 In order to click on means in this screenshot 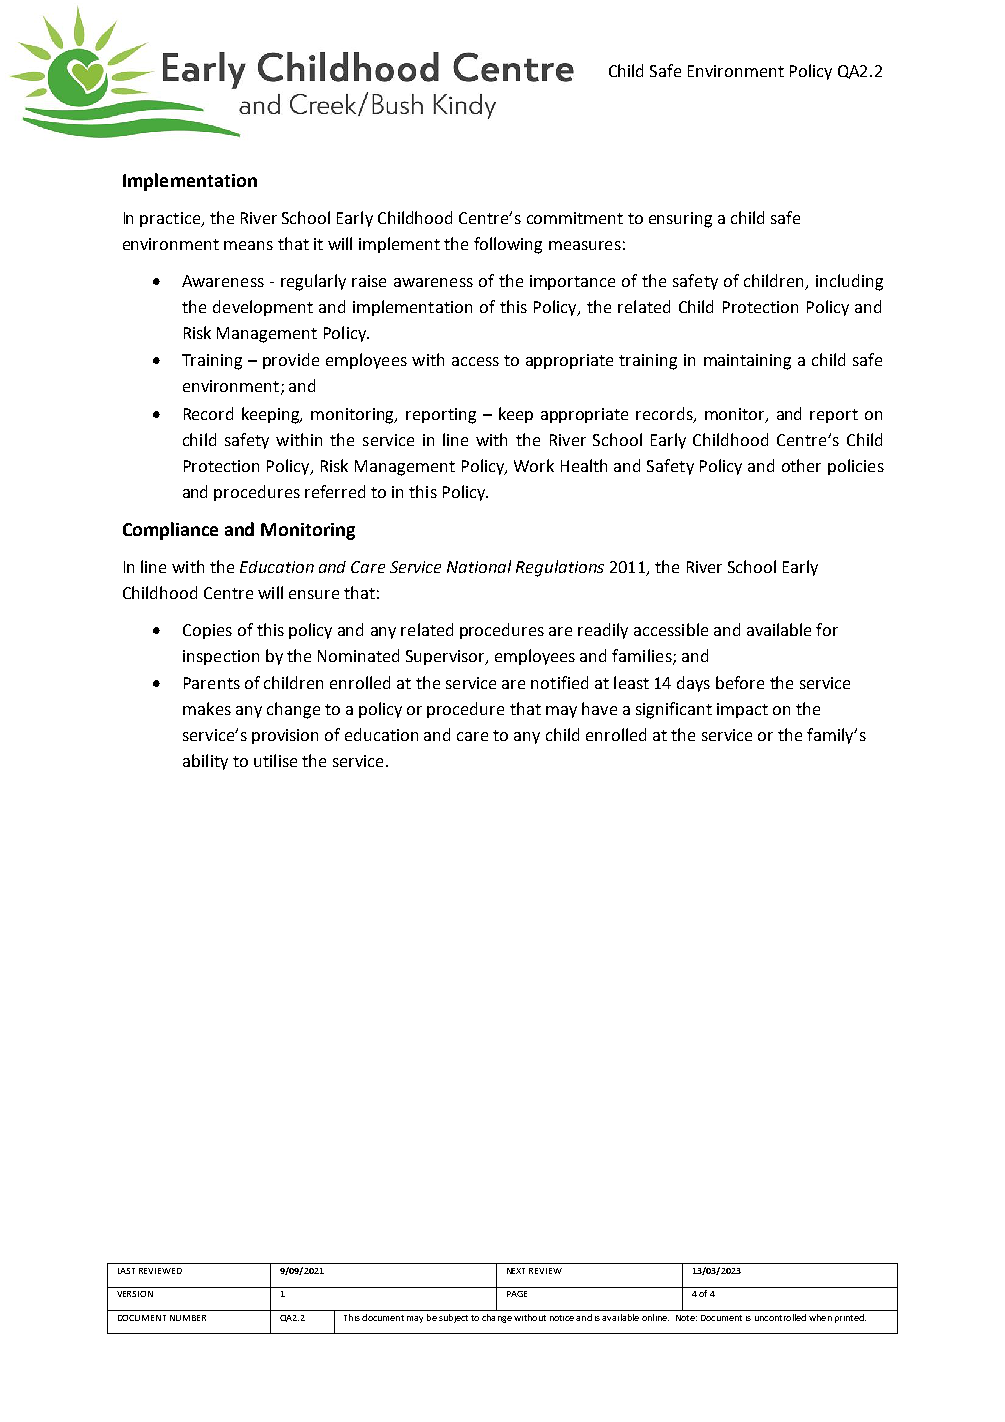, I will do `click(248, 245)`.
